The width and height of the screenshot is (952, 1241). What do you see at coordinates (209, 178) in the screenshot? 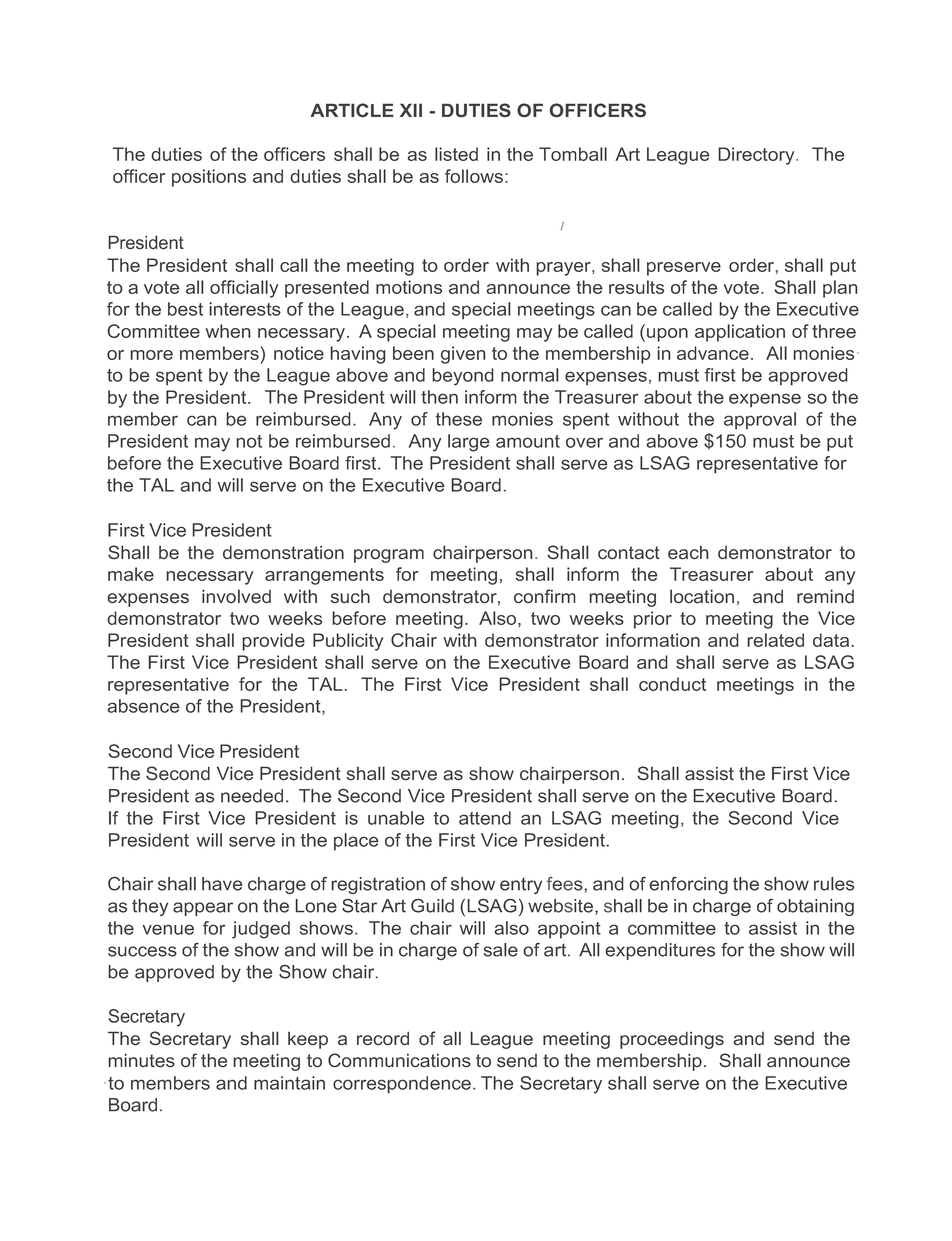
I see `positions` at bounding box center [209, 178].
